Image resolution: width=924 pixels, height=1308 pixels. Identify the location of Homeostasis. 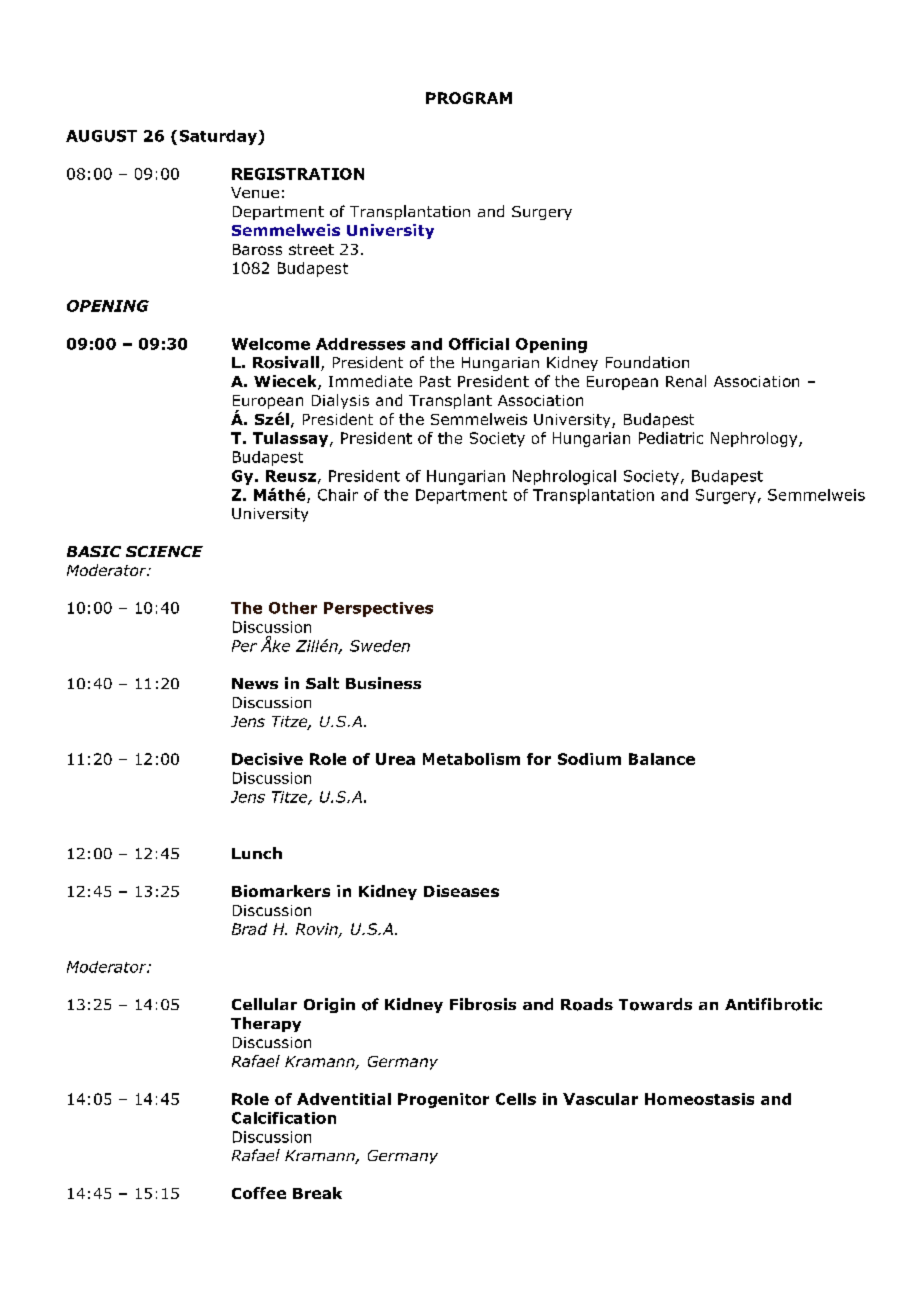
(699, 1099).
